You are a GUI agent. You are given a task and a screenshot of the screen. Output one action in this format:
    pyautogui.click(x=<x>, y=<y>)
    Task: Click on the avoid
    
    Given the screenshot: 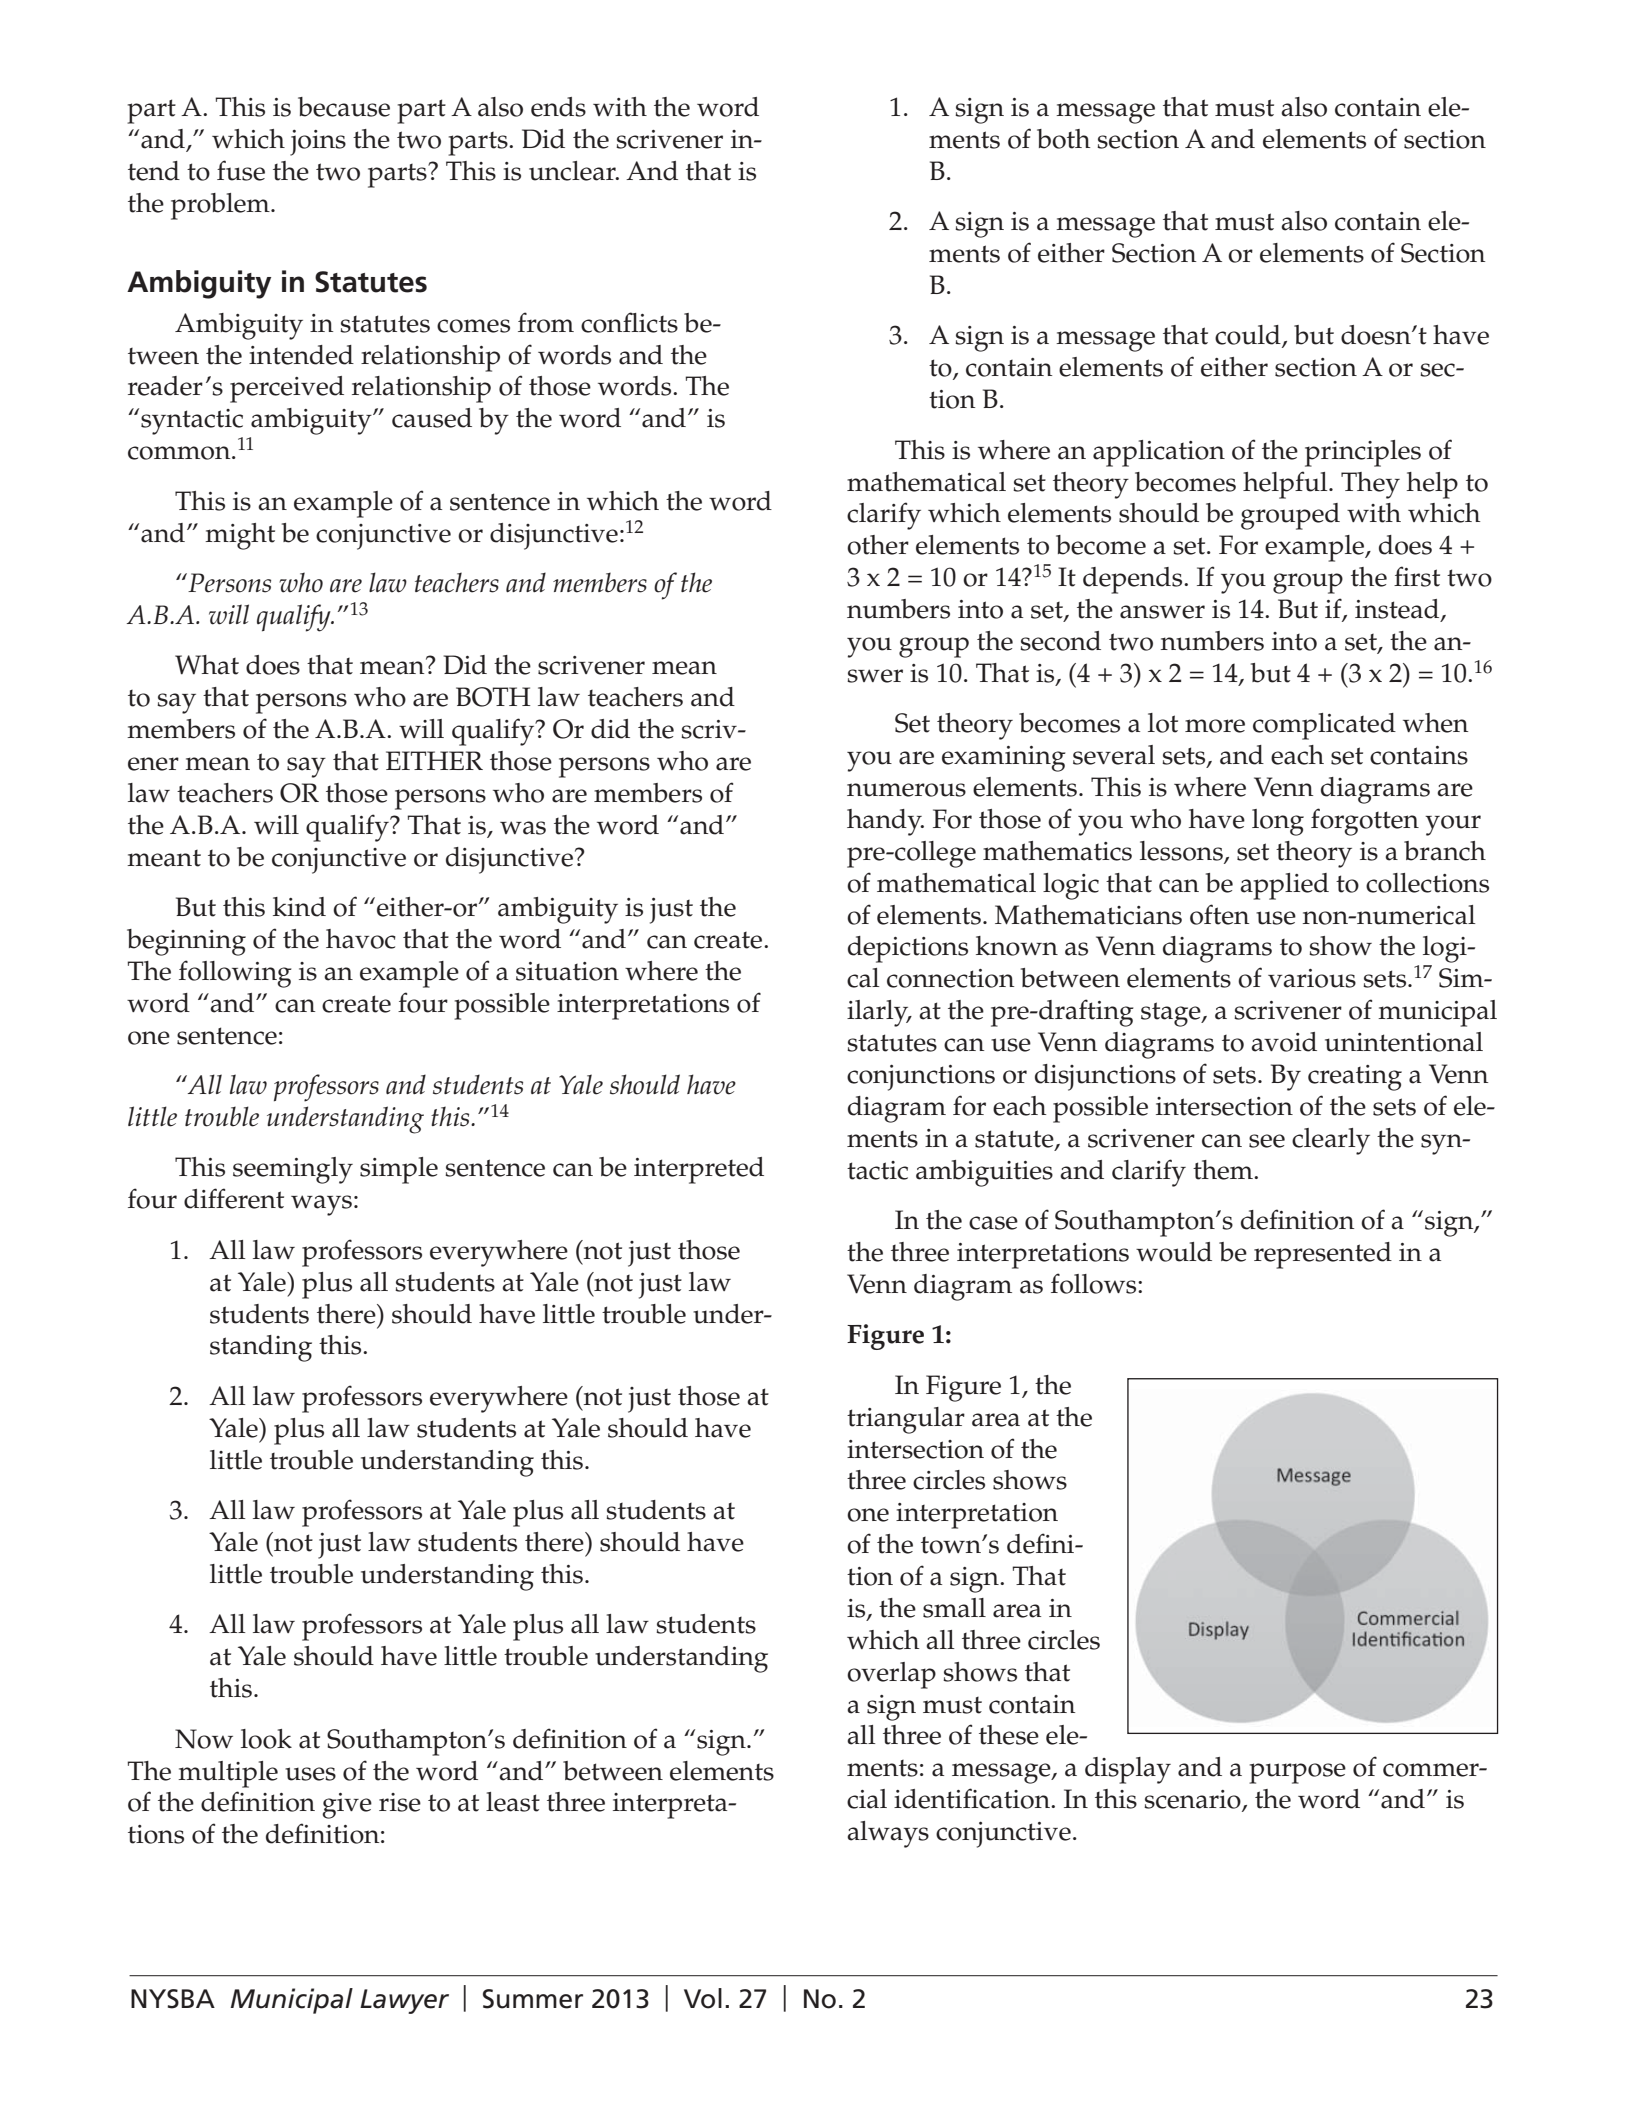 What is the action you would take?
    pyautogui.click(x=1284, y=1042)
